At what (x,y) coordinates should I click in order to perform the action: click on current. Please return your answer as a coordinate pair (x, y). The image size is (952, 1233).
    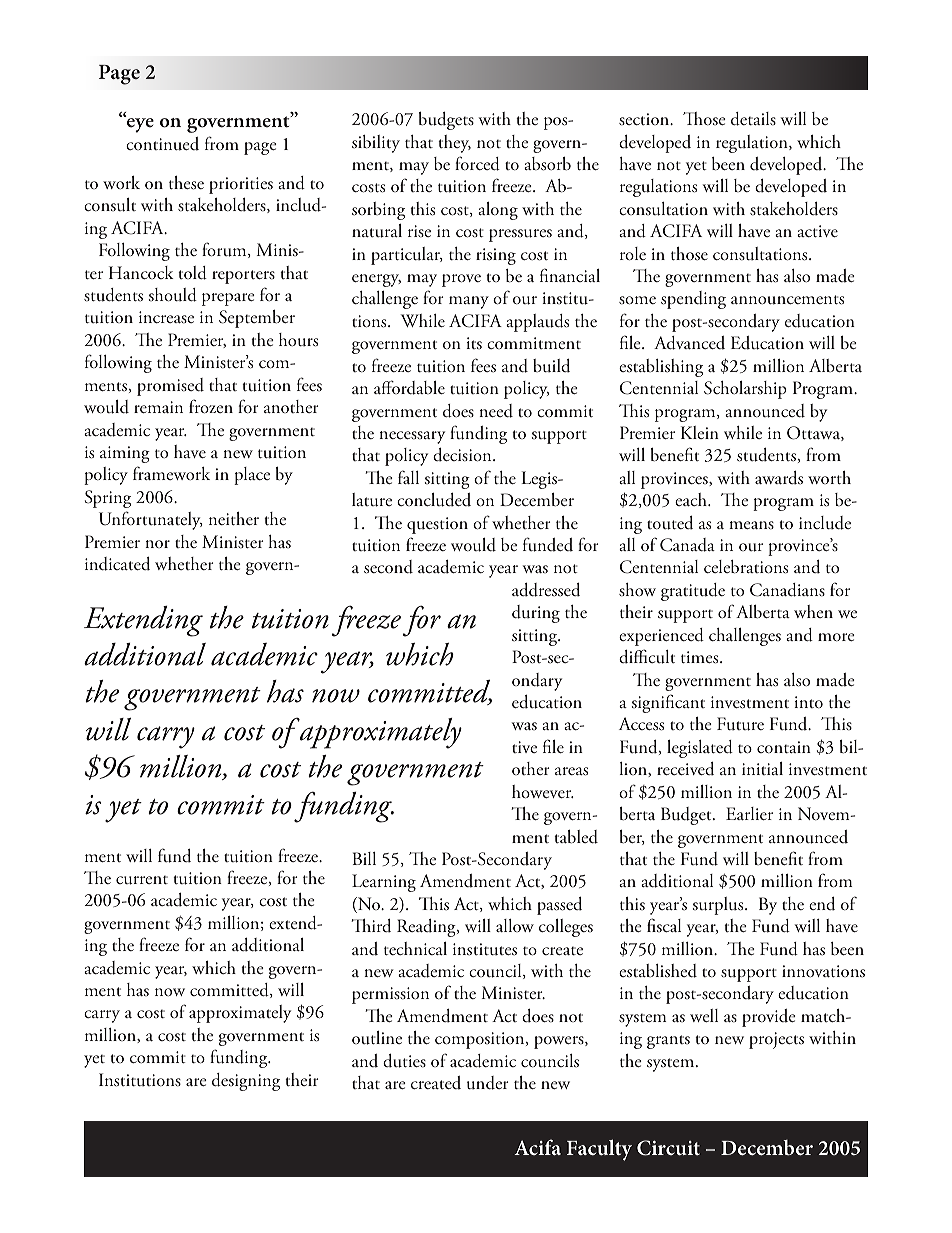
    Looking at the image, I should click on (142, 880).
